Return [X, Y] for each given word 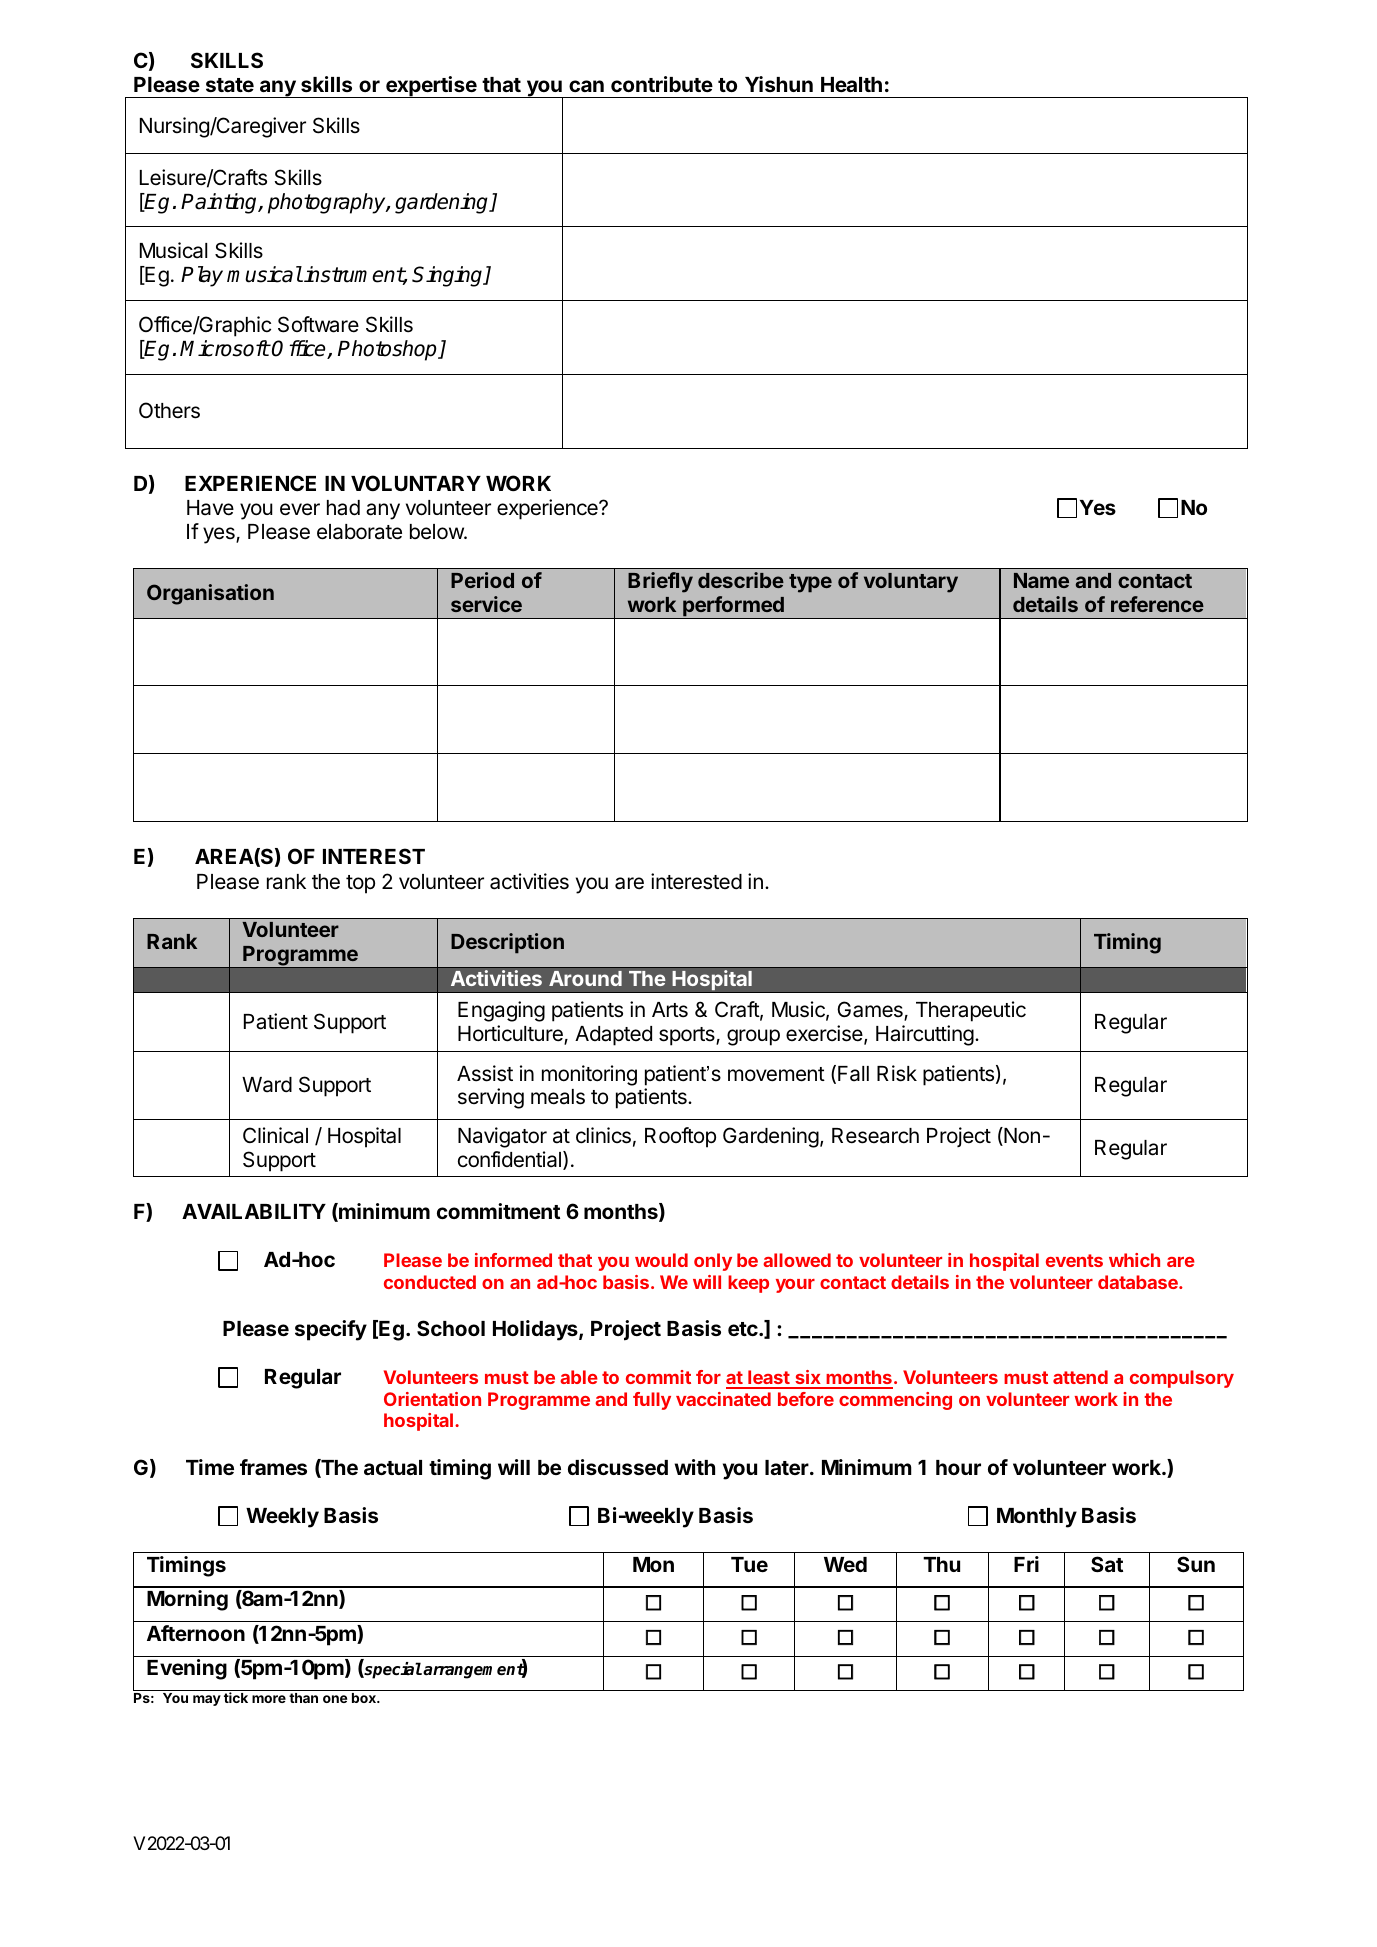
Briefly [660, 582]
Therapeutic [971, 1011]
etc [744, 1329]
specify [331, 1330]
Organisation [210, 594]
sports [688, 1036]
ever [300, 509]
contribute [662, 84]
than [303, 1698]
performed [733, 607]
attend [1080, 1377]
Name [1041, 580]
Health [851, 84]
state [230, 85]
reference [1157, 604]
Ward [267, 1085]
